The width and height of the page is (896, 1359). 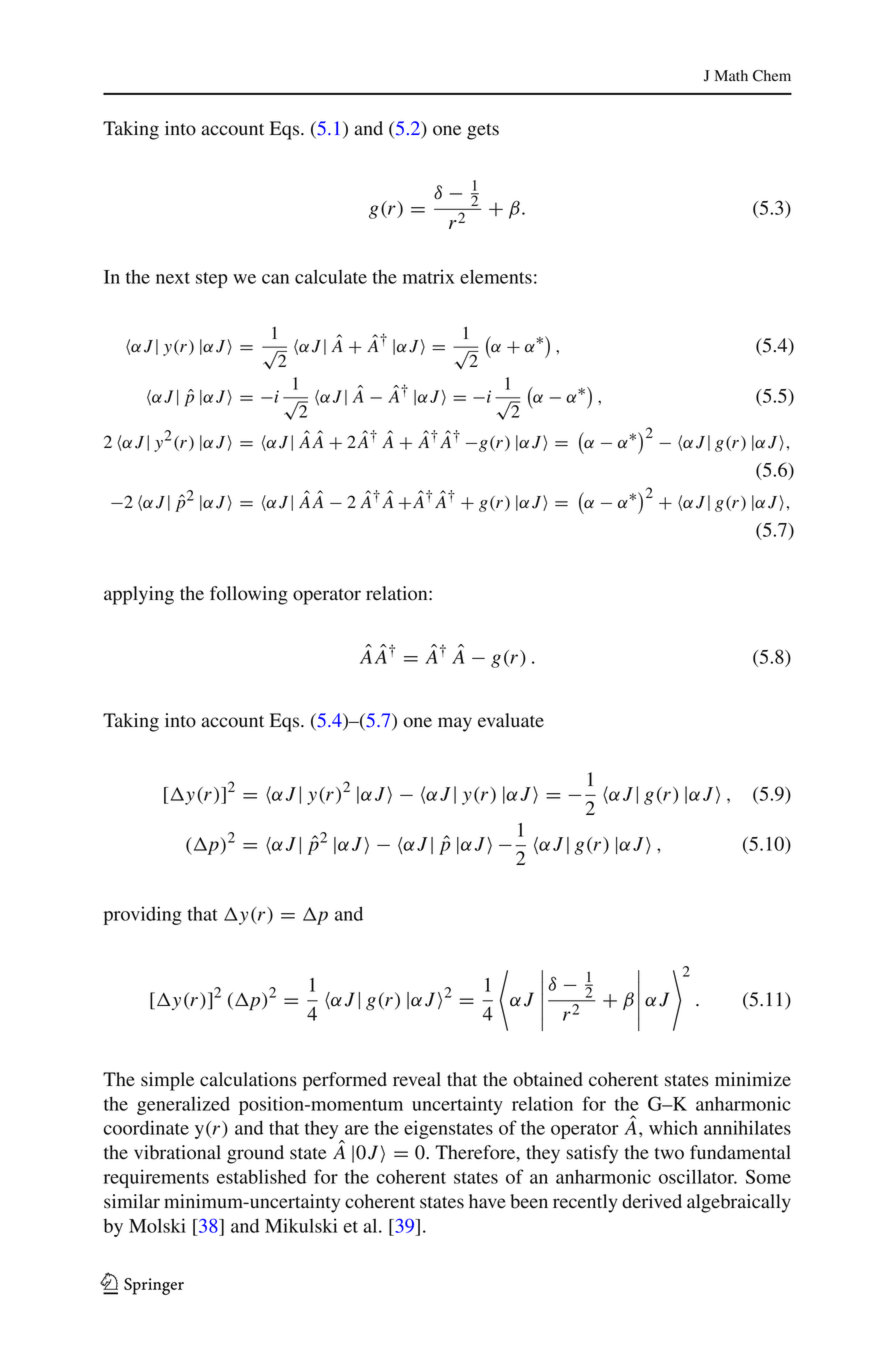 I want to click on vibrational, so click(x=177, y=1152).
